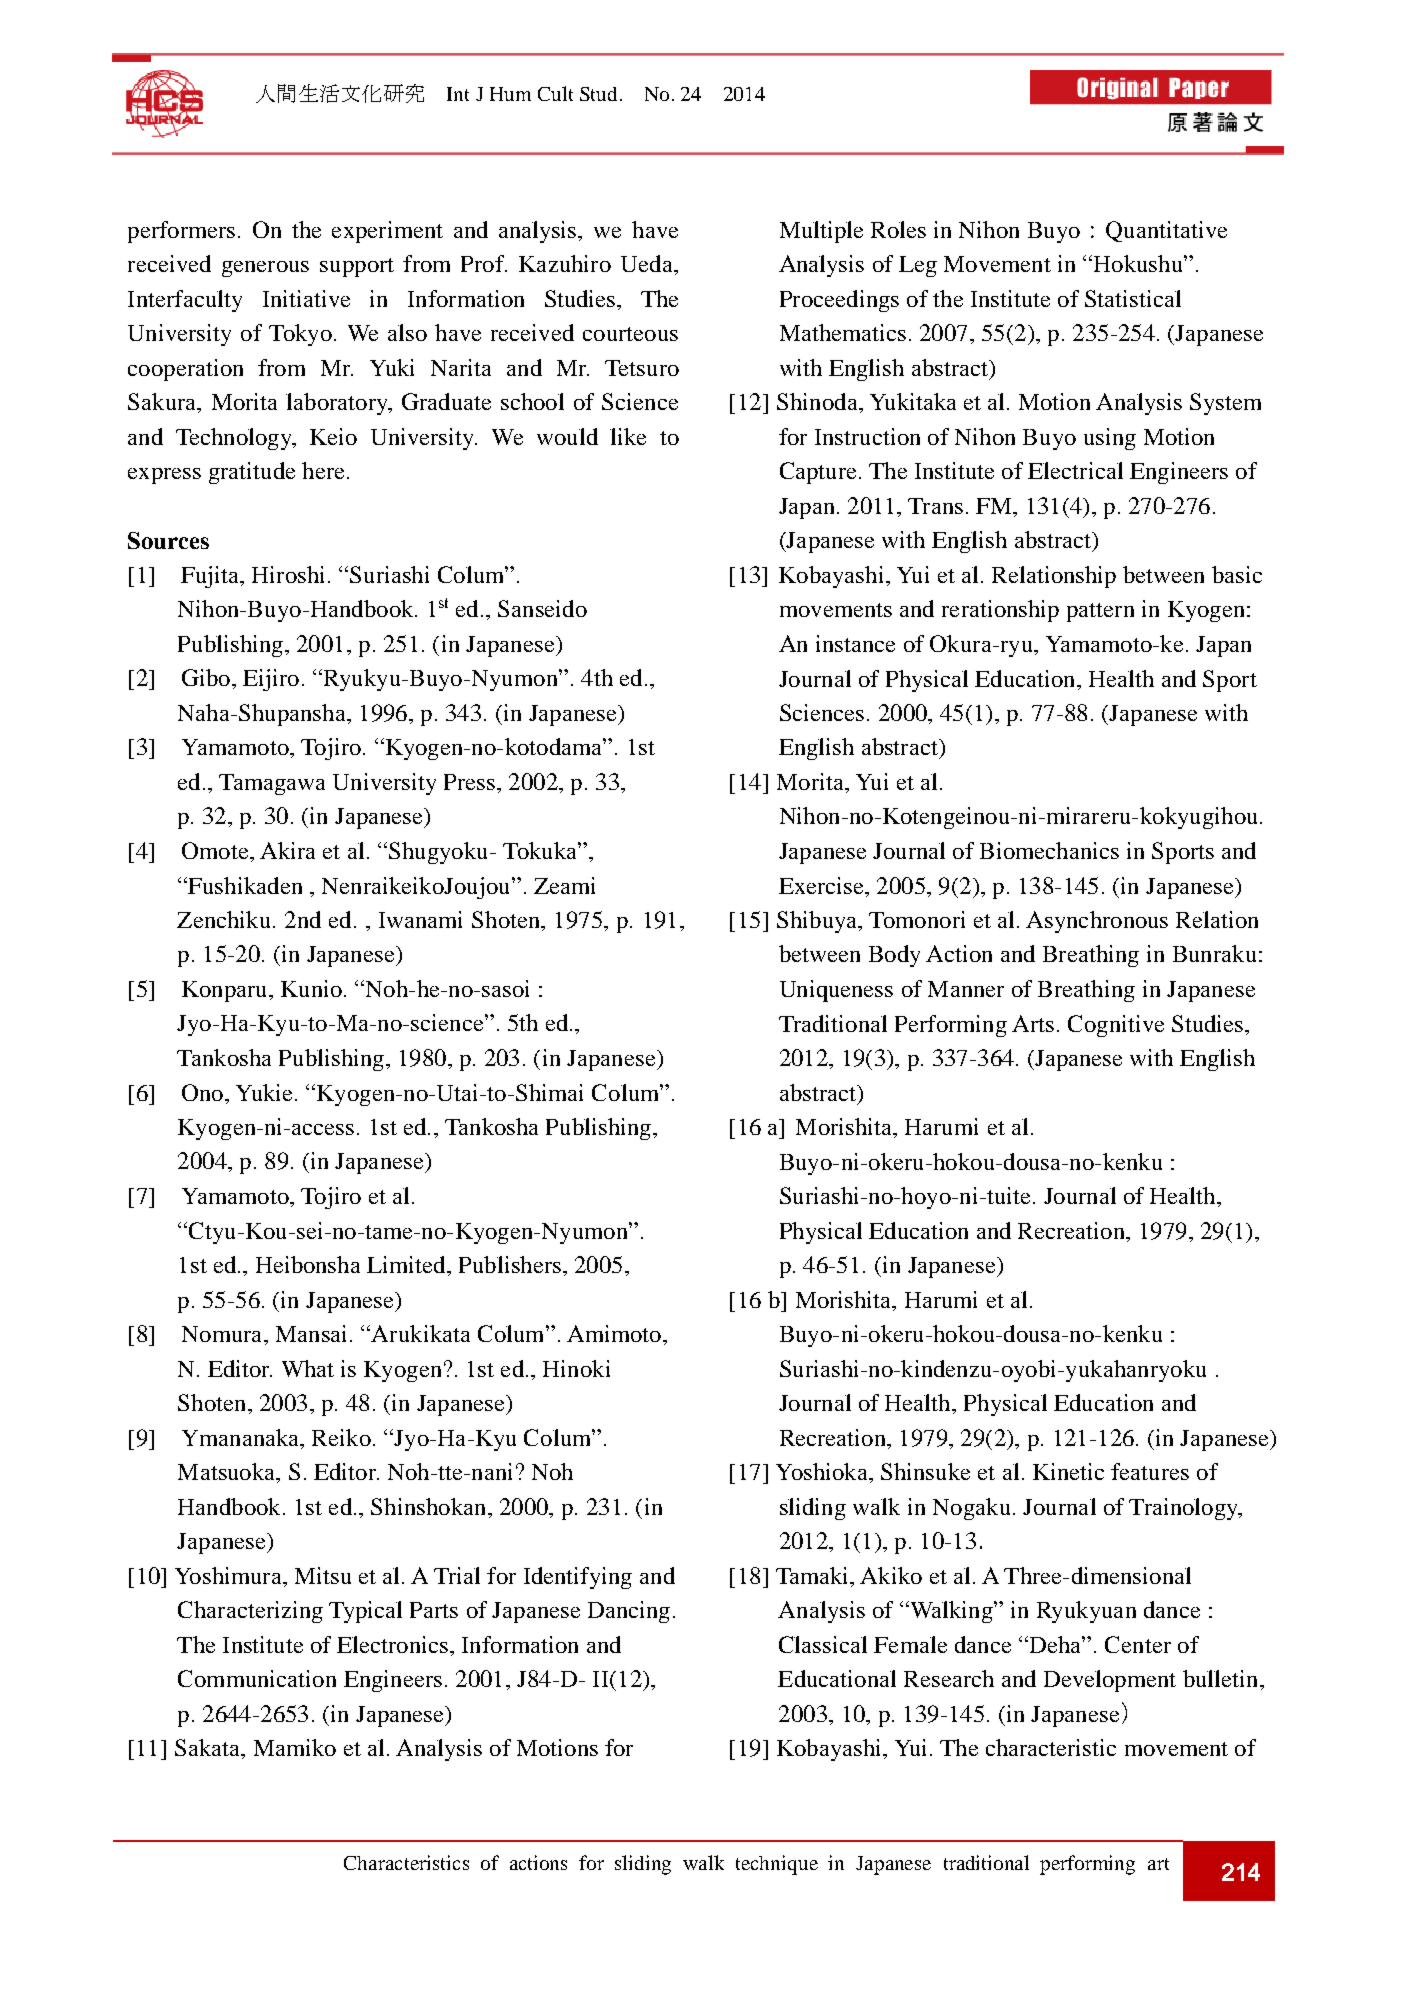 This document has height=1990, width=1407. I want to click on Kinetic, so click(1068, 1471).
